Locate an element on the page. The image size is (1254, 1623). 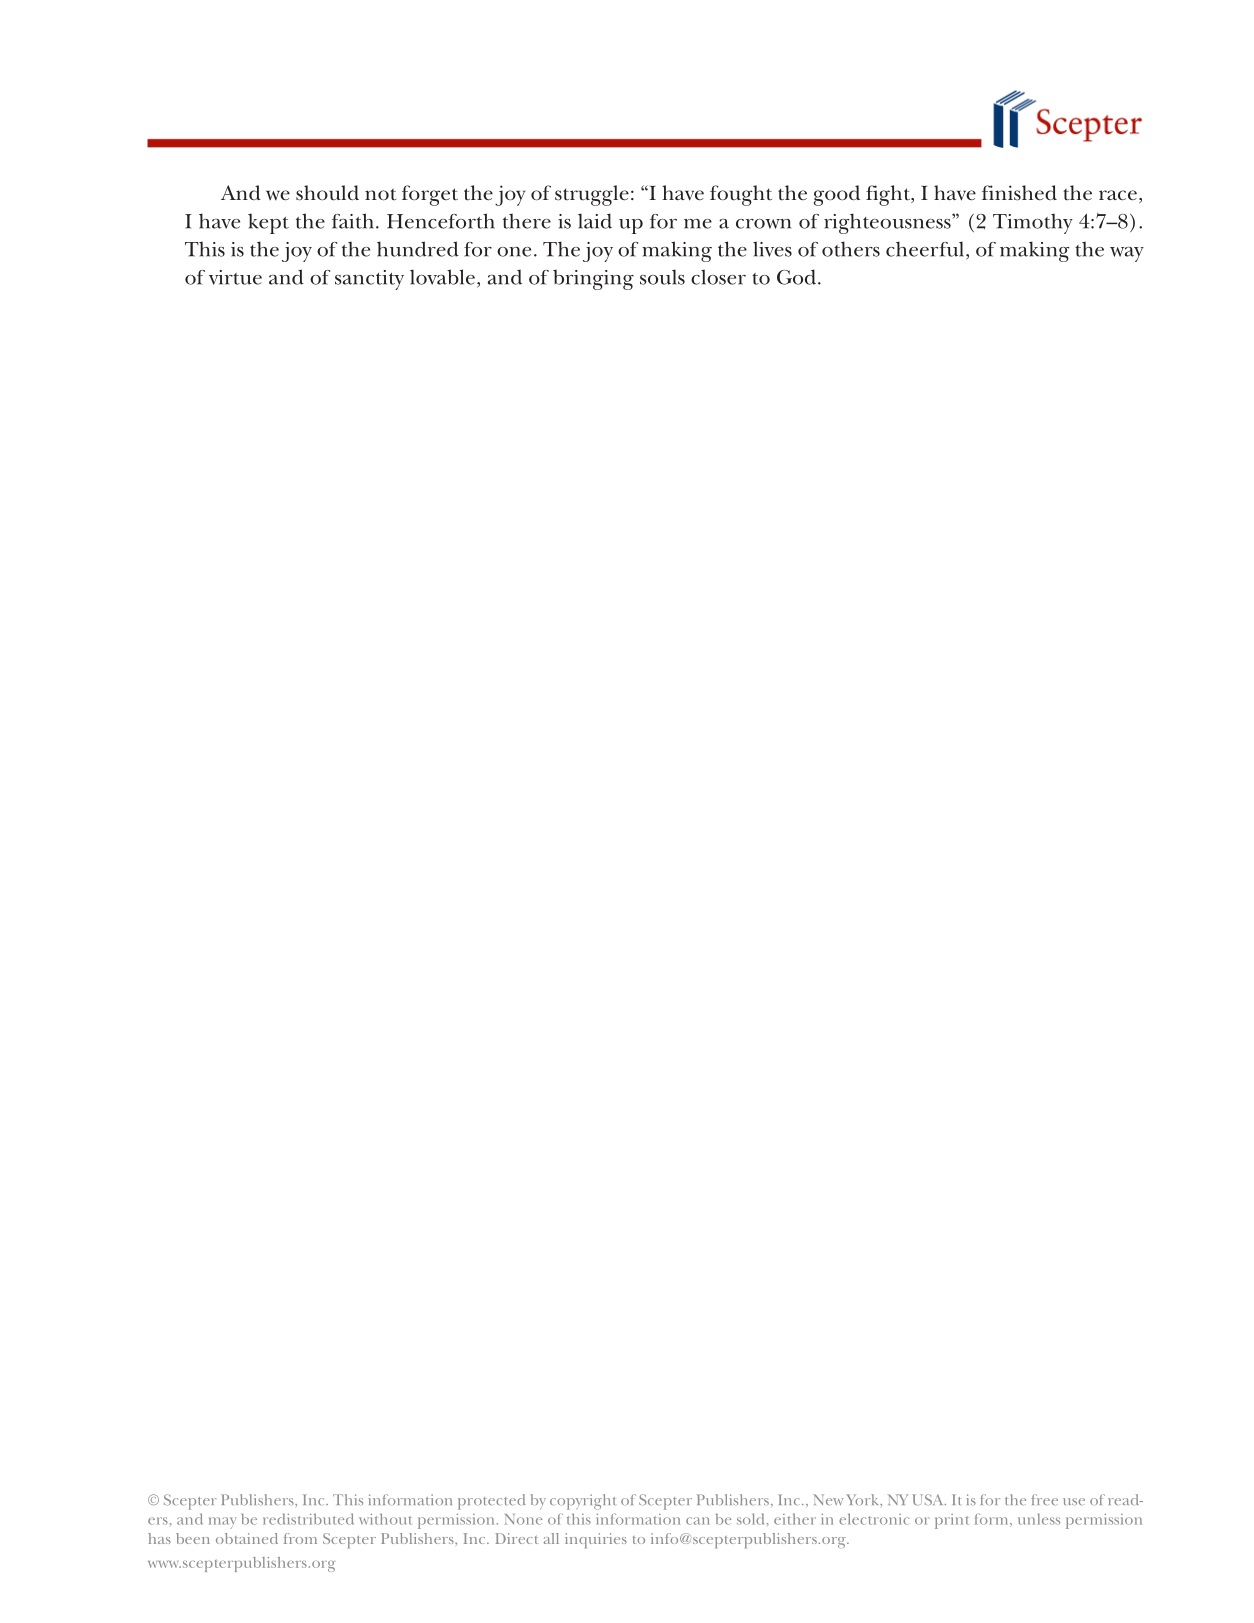
redistributed is located at coordinates (308, 1519).
